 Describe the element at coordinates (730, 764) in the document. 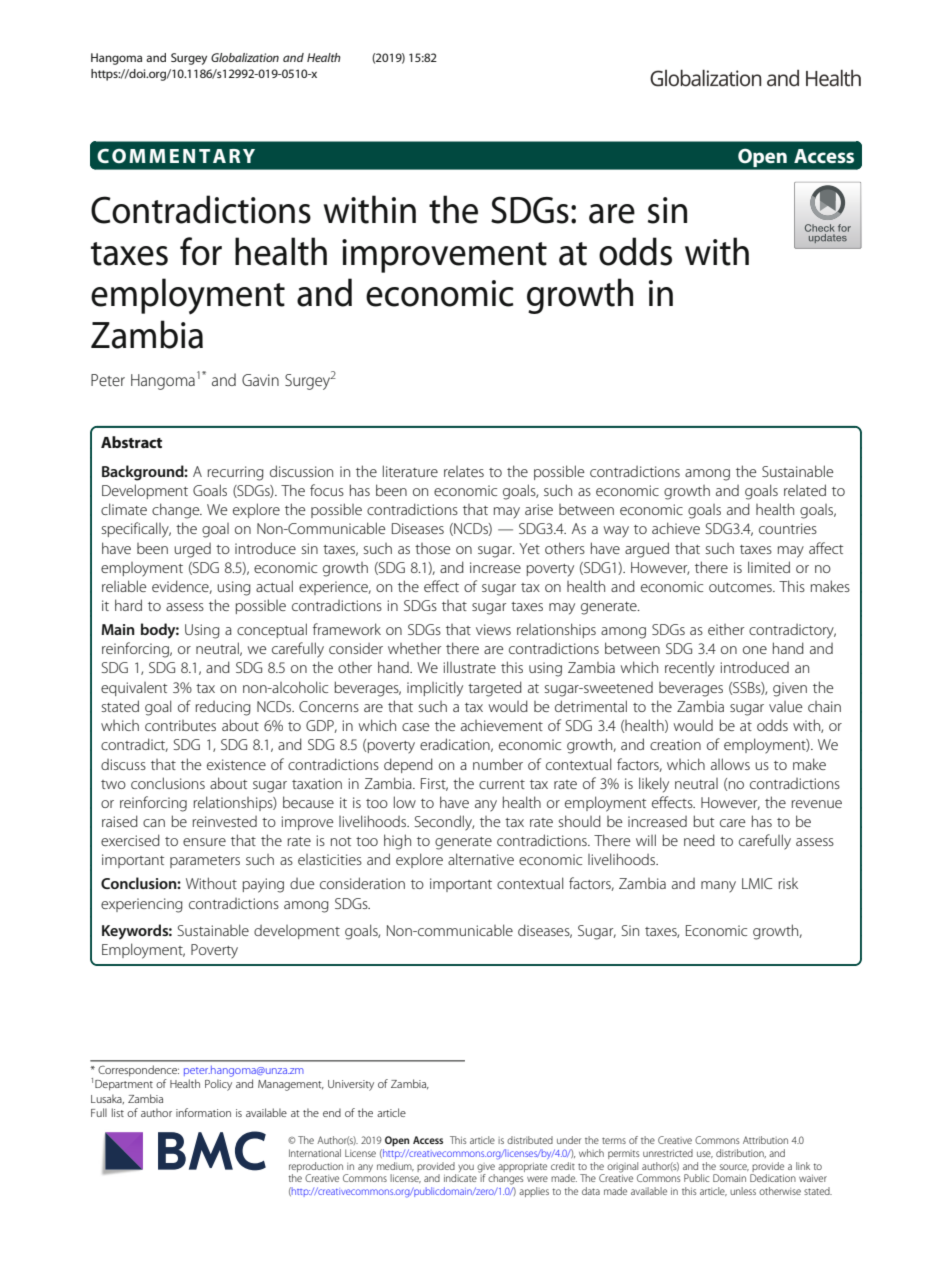

I see `allows` at that location.
